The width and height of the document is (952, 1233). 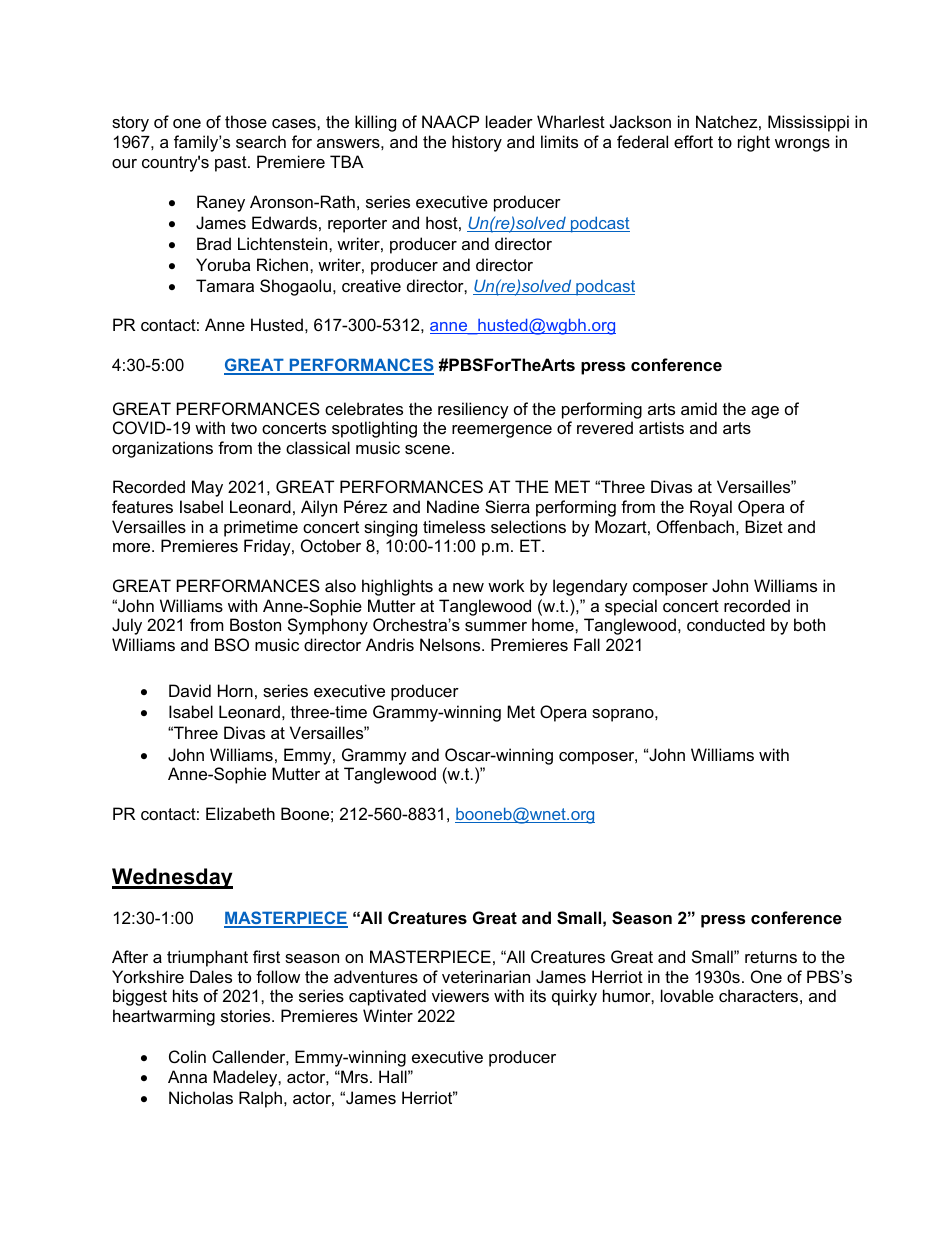 What do you see at coordinates (496, 626) in the document?
I see `summer` at bounding box center [496, 626].
